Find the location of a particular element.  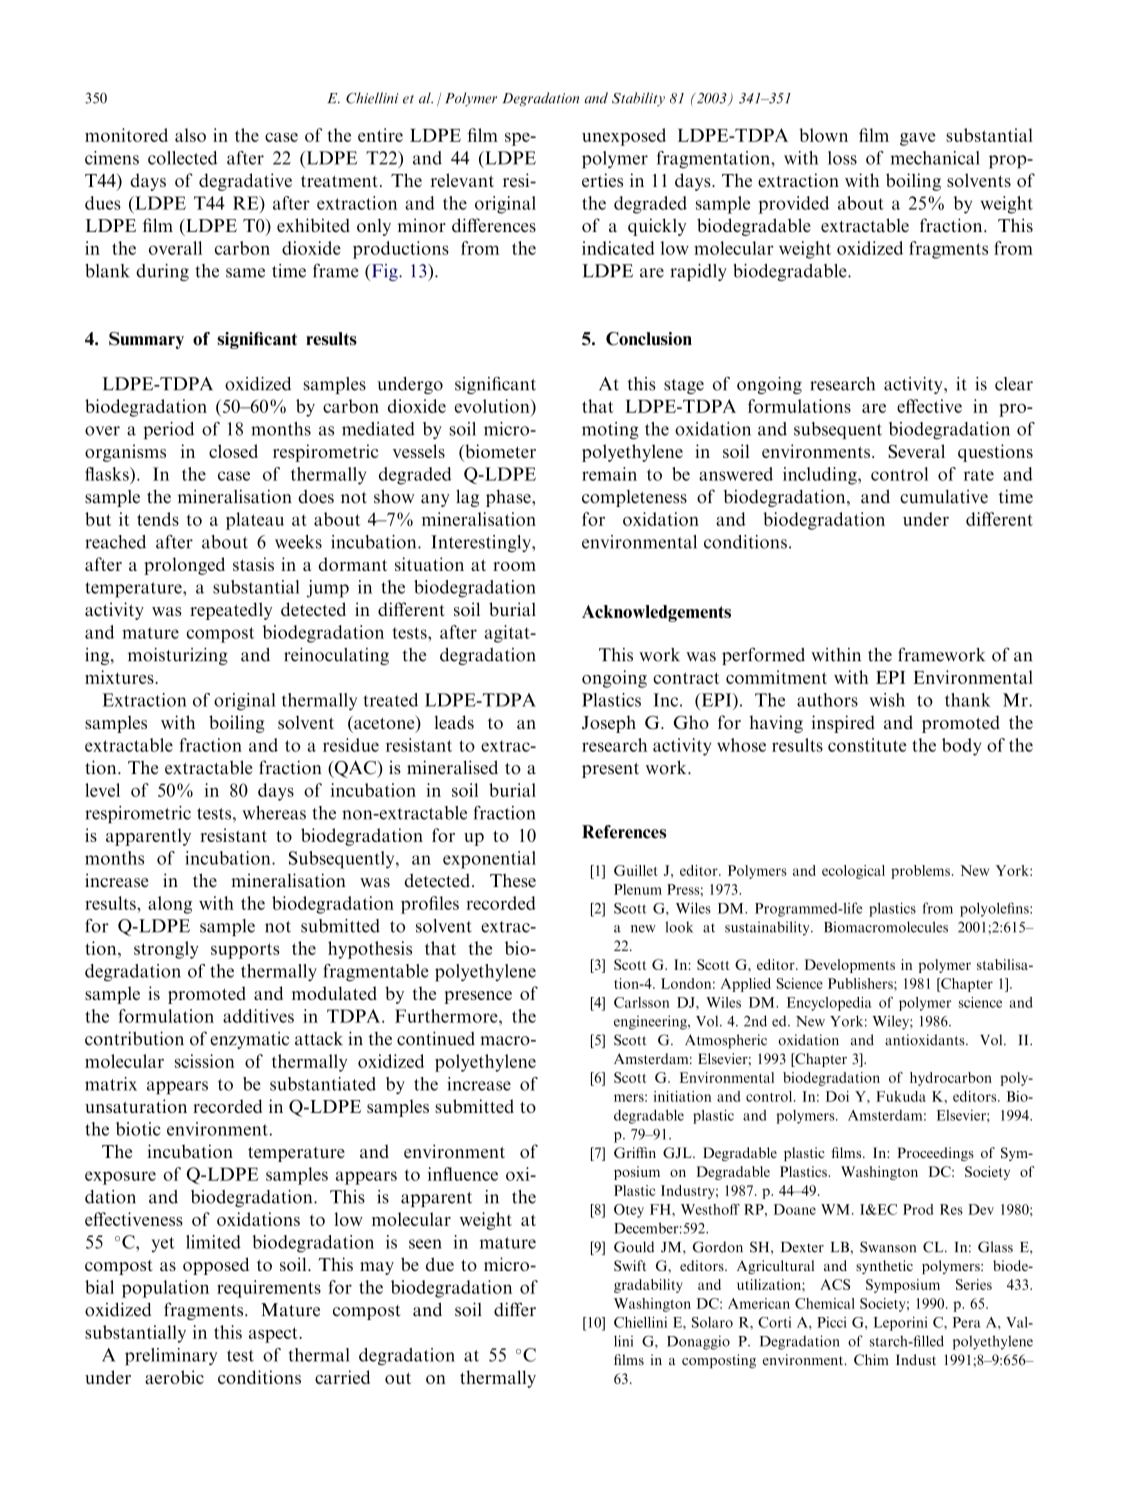

preliminary is located at coordinates (171, 1357).
